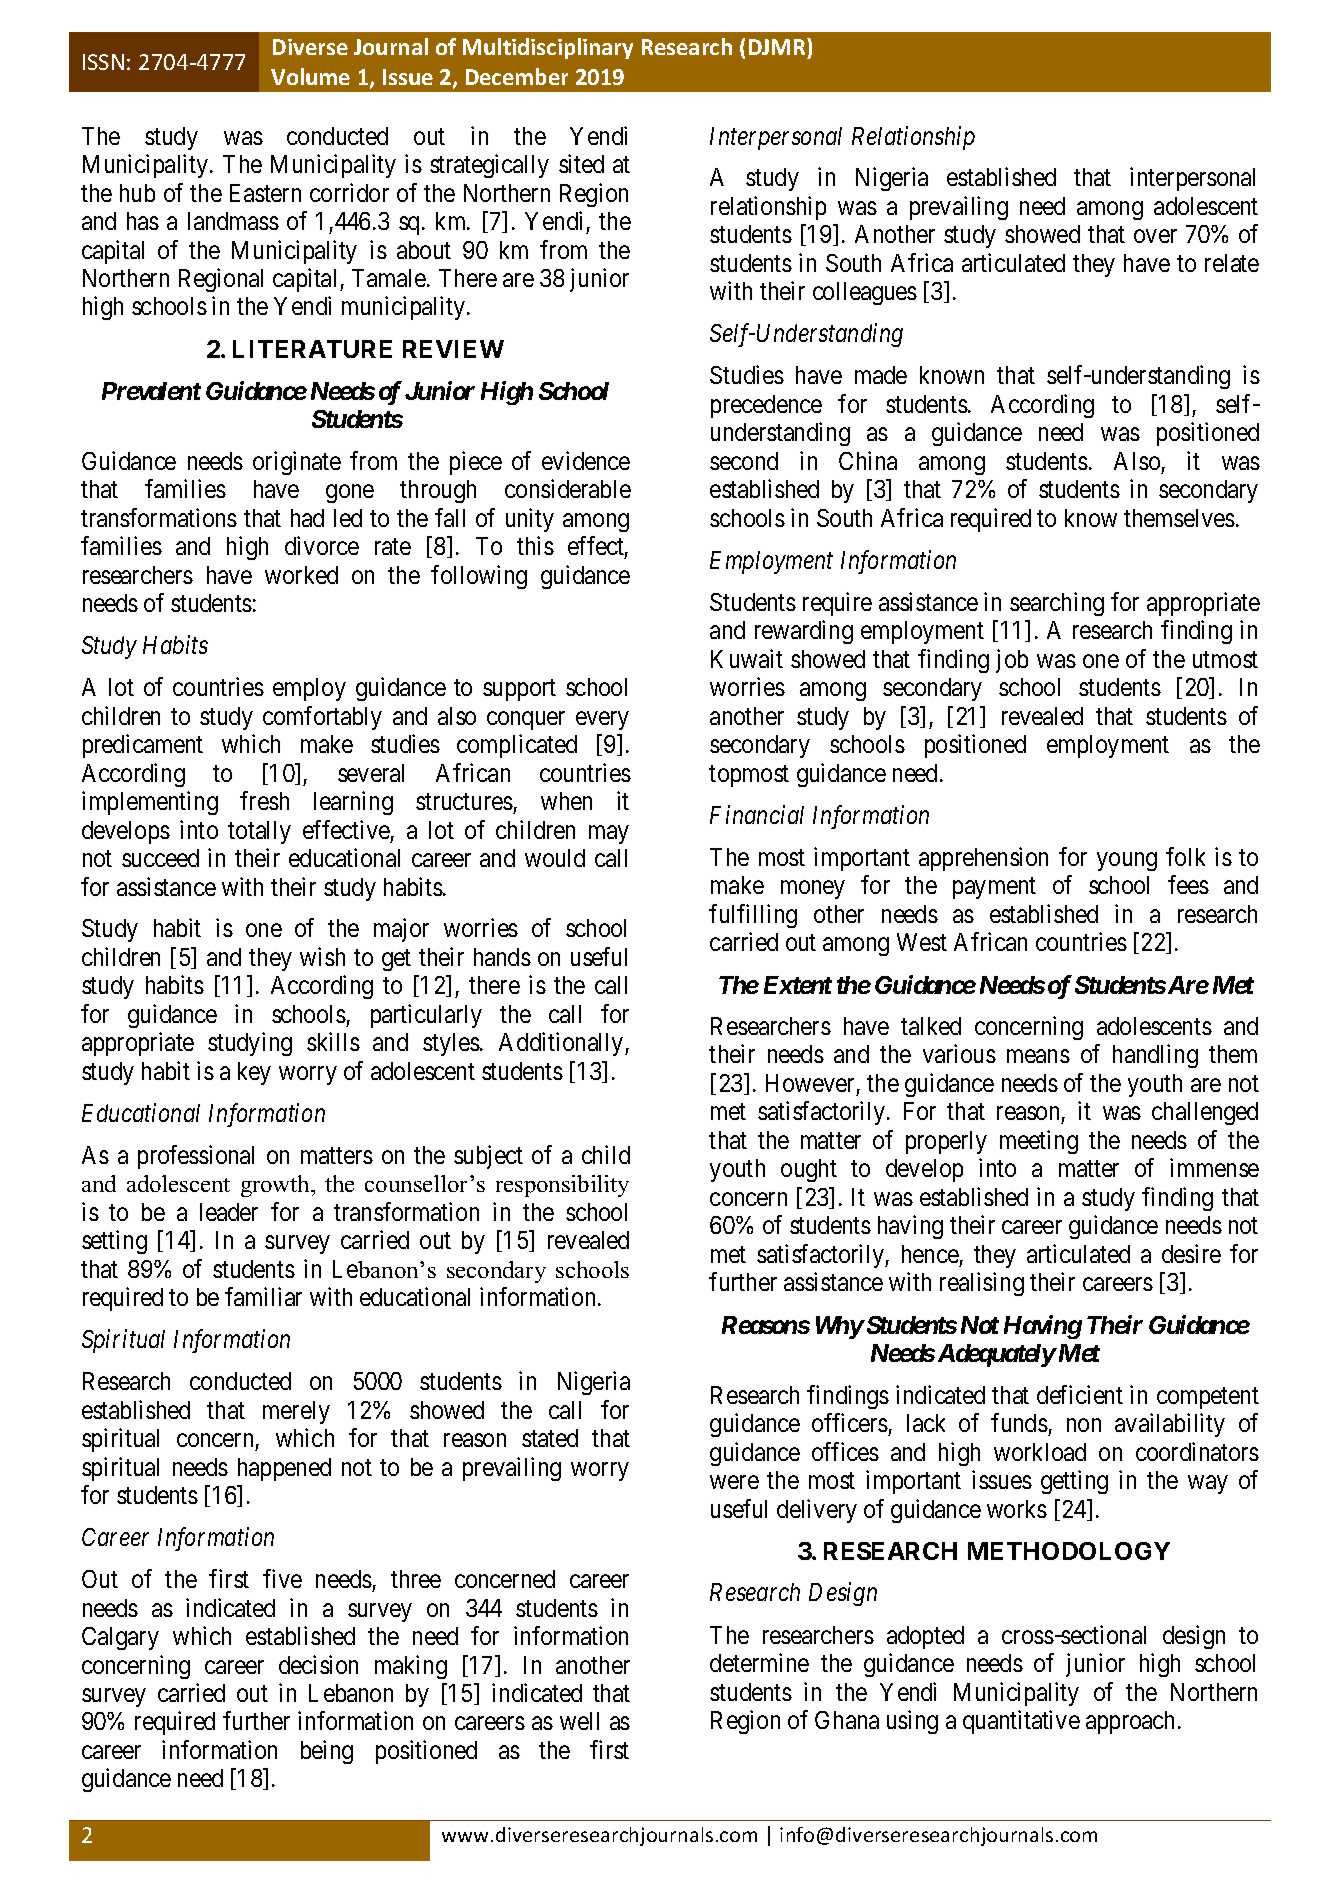  What do you see at coordinates (562, 1044) in the page?
I see `Additionally` at bounding box center [562, 1044].
